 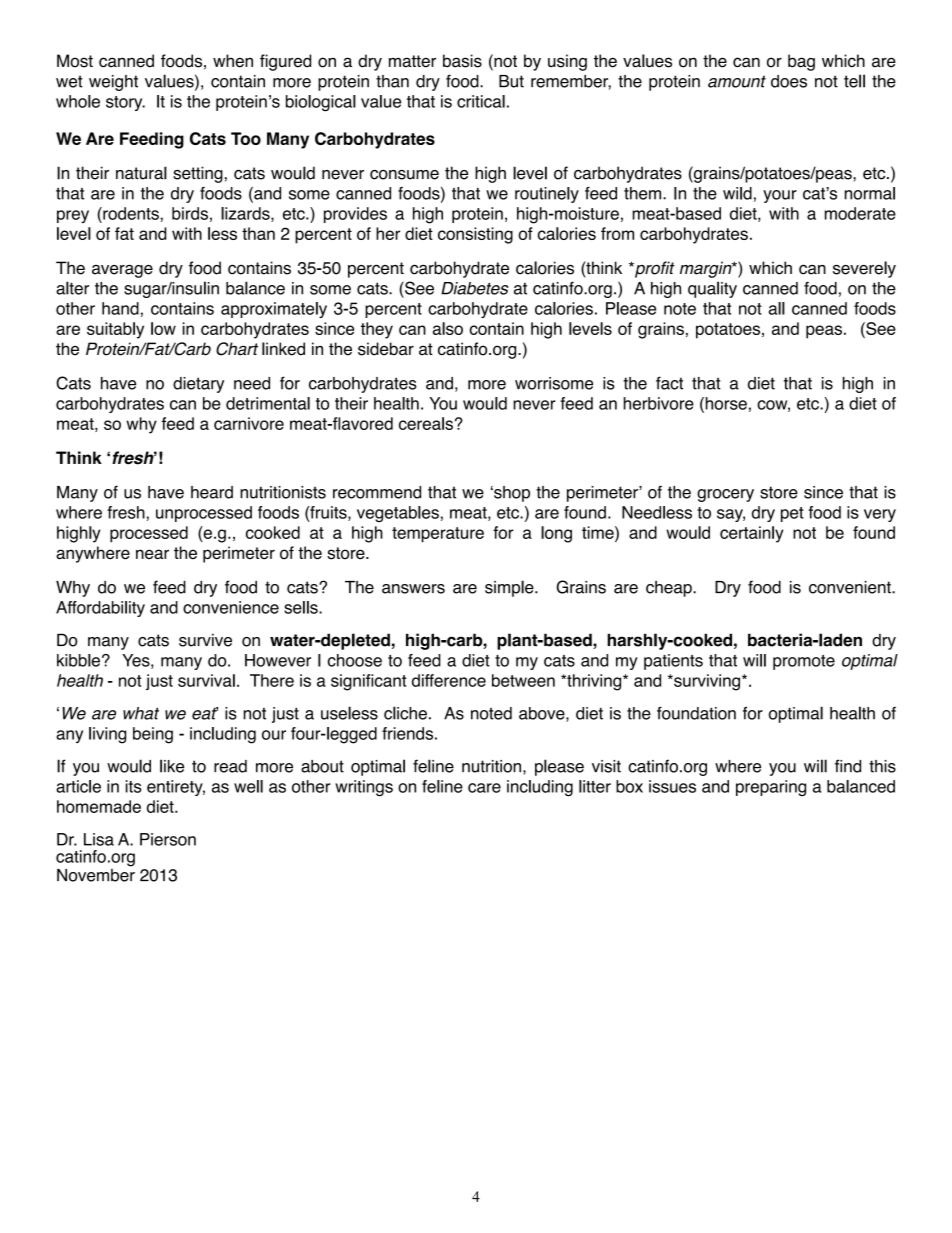 What do you see at coordinates (481, 101) in the screenshot?
I see `critical` at bounding box center [481, 101].
